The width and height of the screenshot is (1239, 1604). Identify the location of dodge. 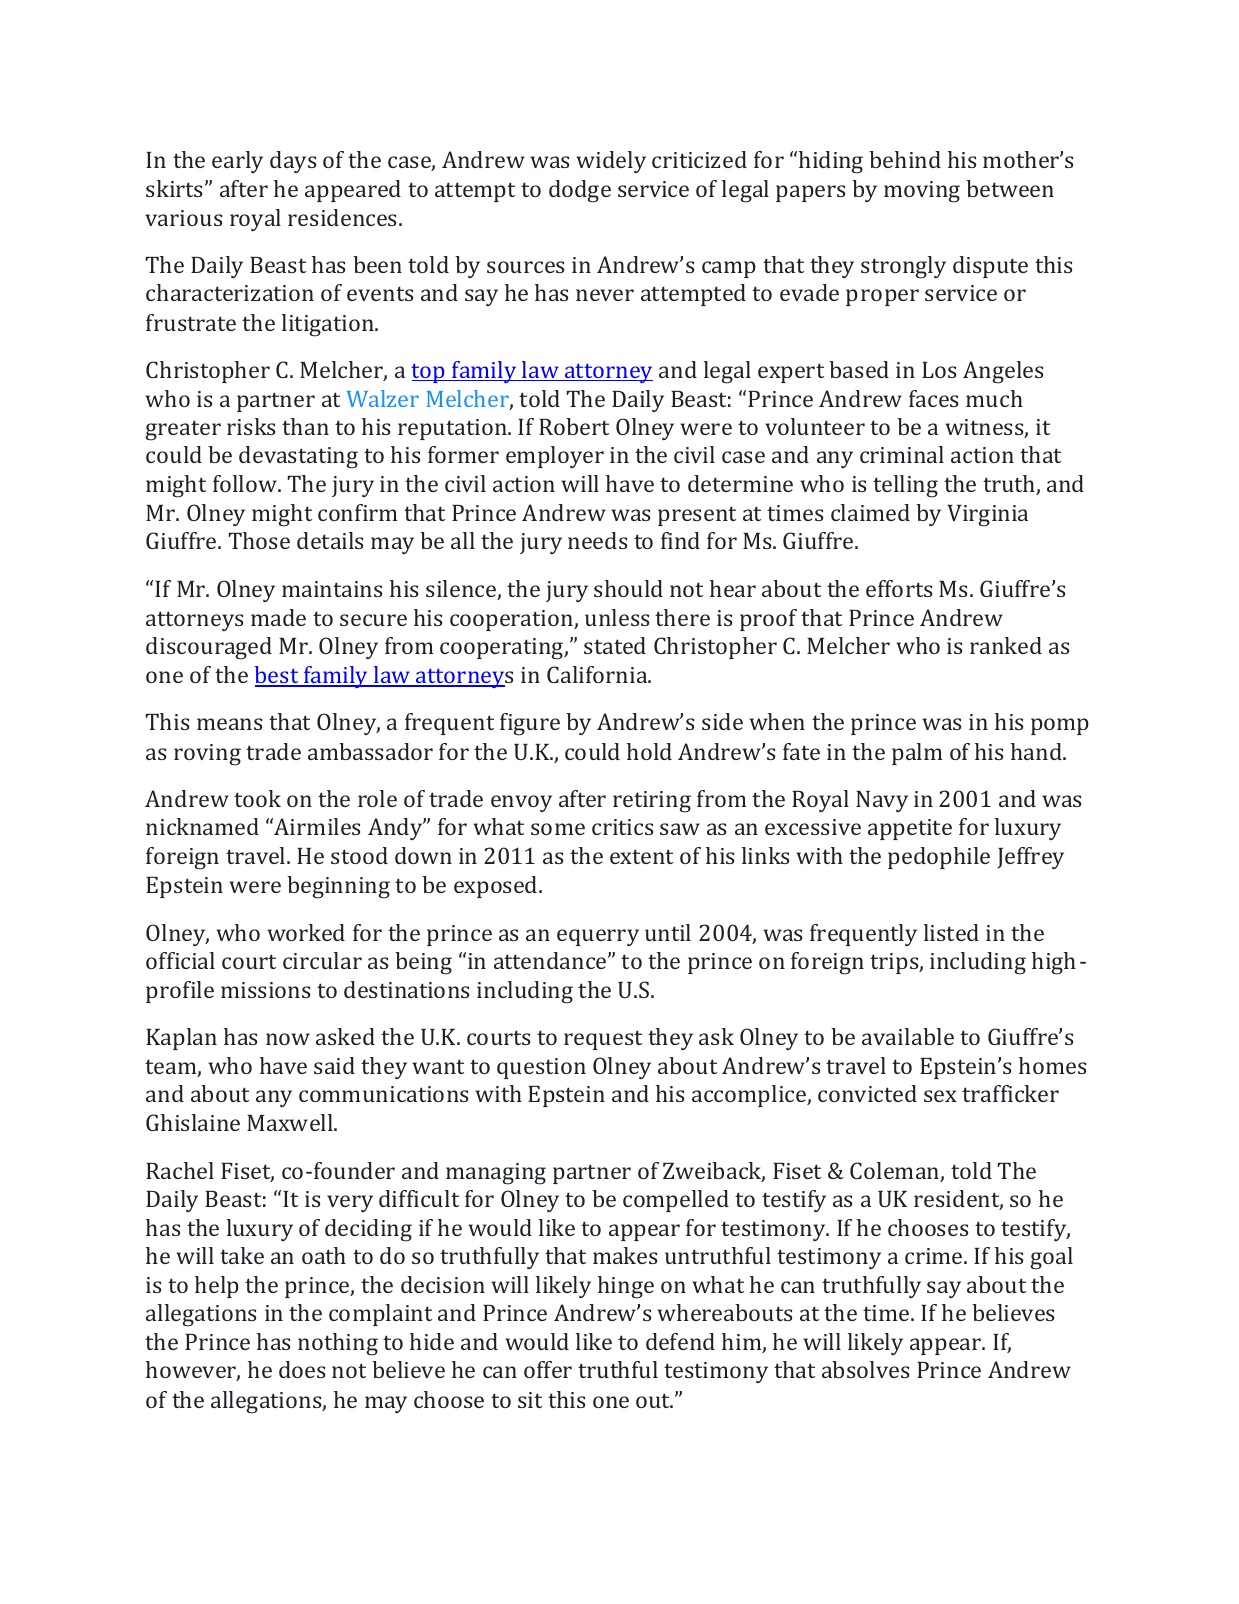
(580, 191).
